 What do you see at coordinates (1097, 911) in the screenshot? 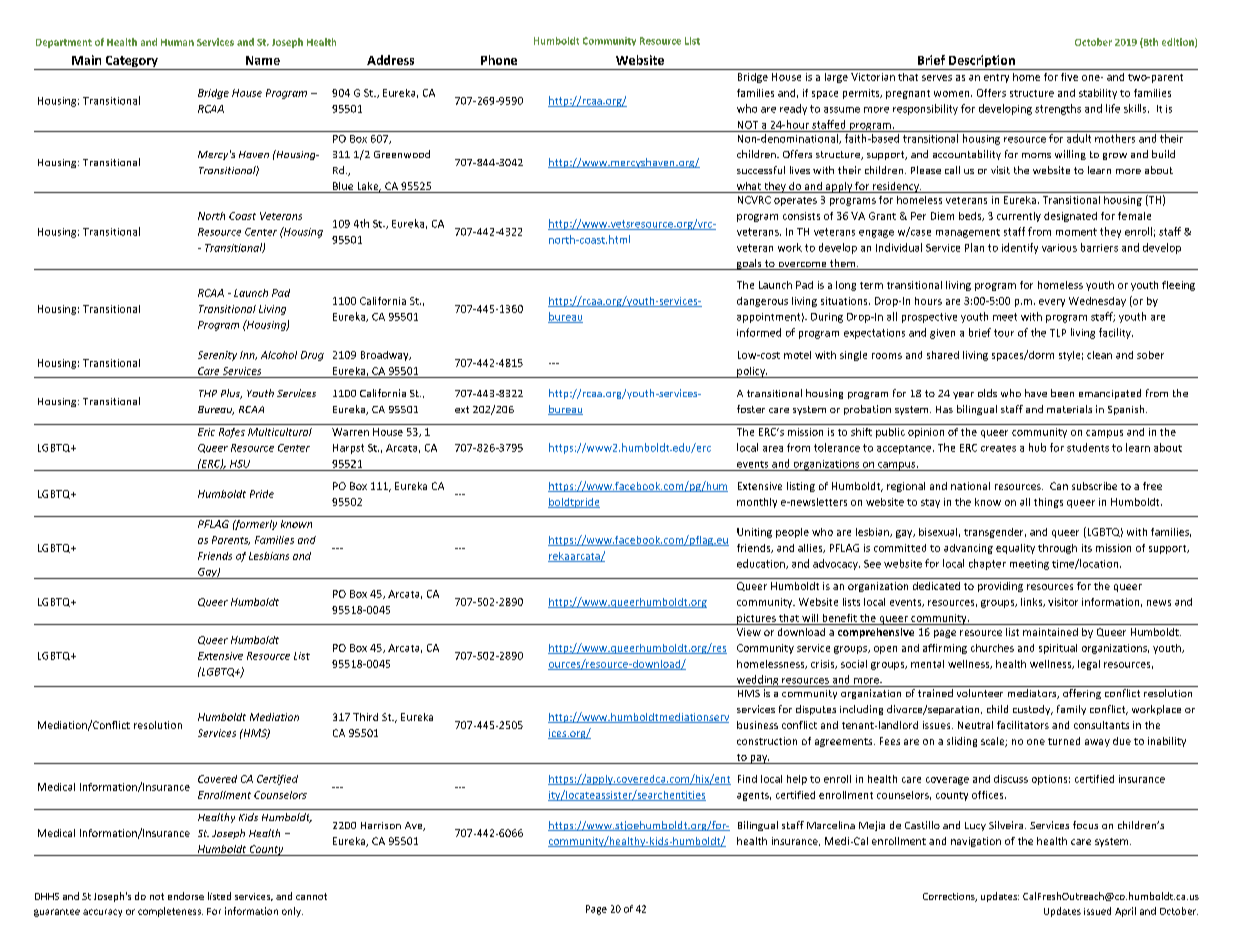
I see `issued` at bounding box center [1097, 911].
